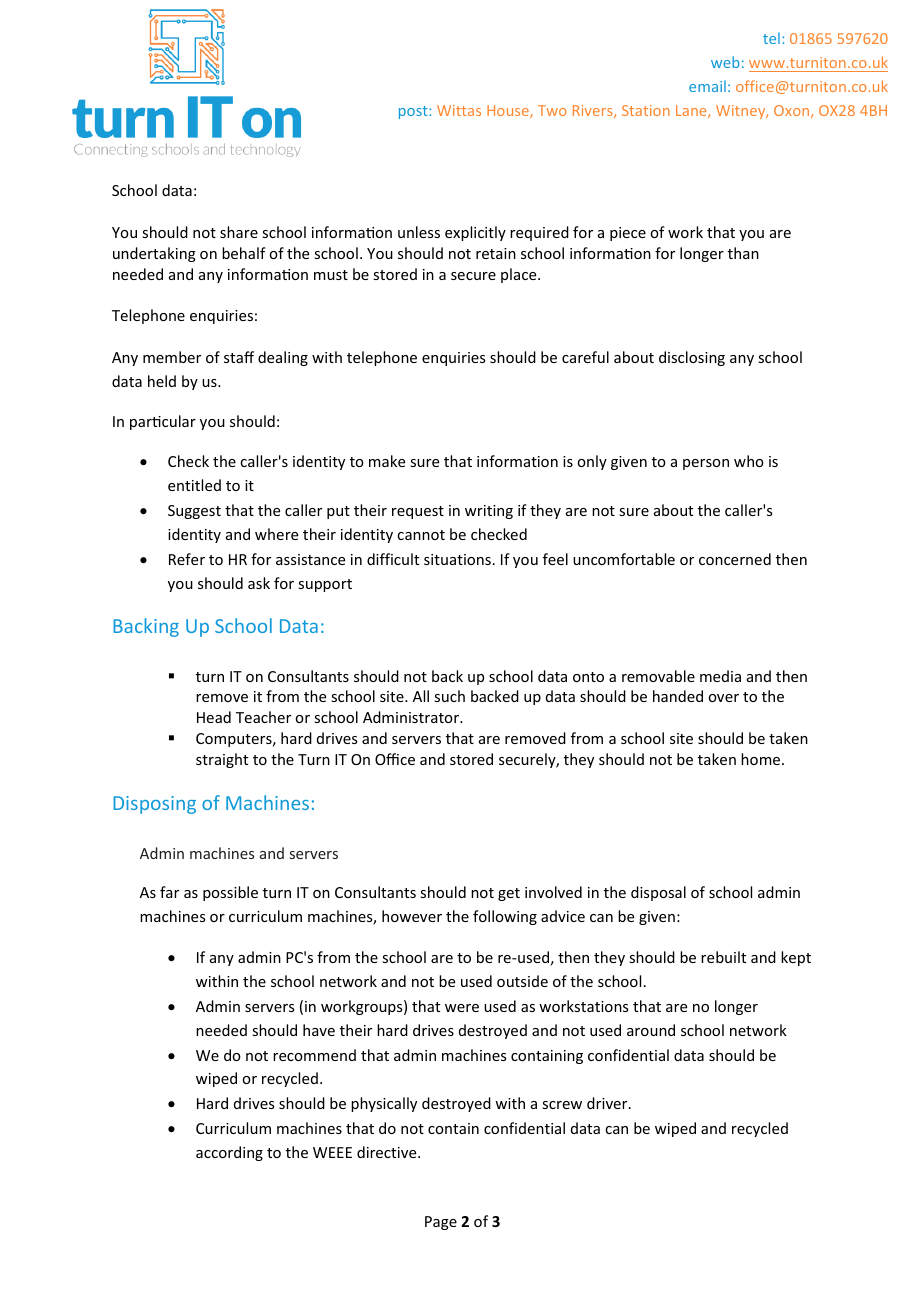 The width and height of the screenshot is (924, 1308). I want to click on writing, so click(489, 512).
